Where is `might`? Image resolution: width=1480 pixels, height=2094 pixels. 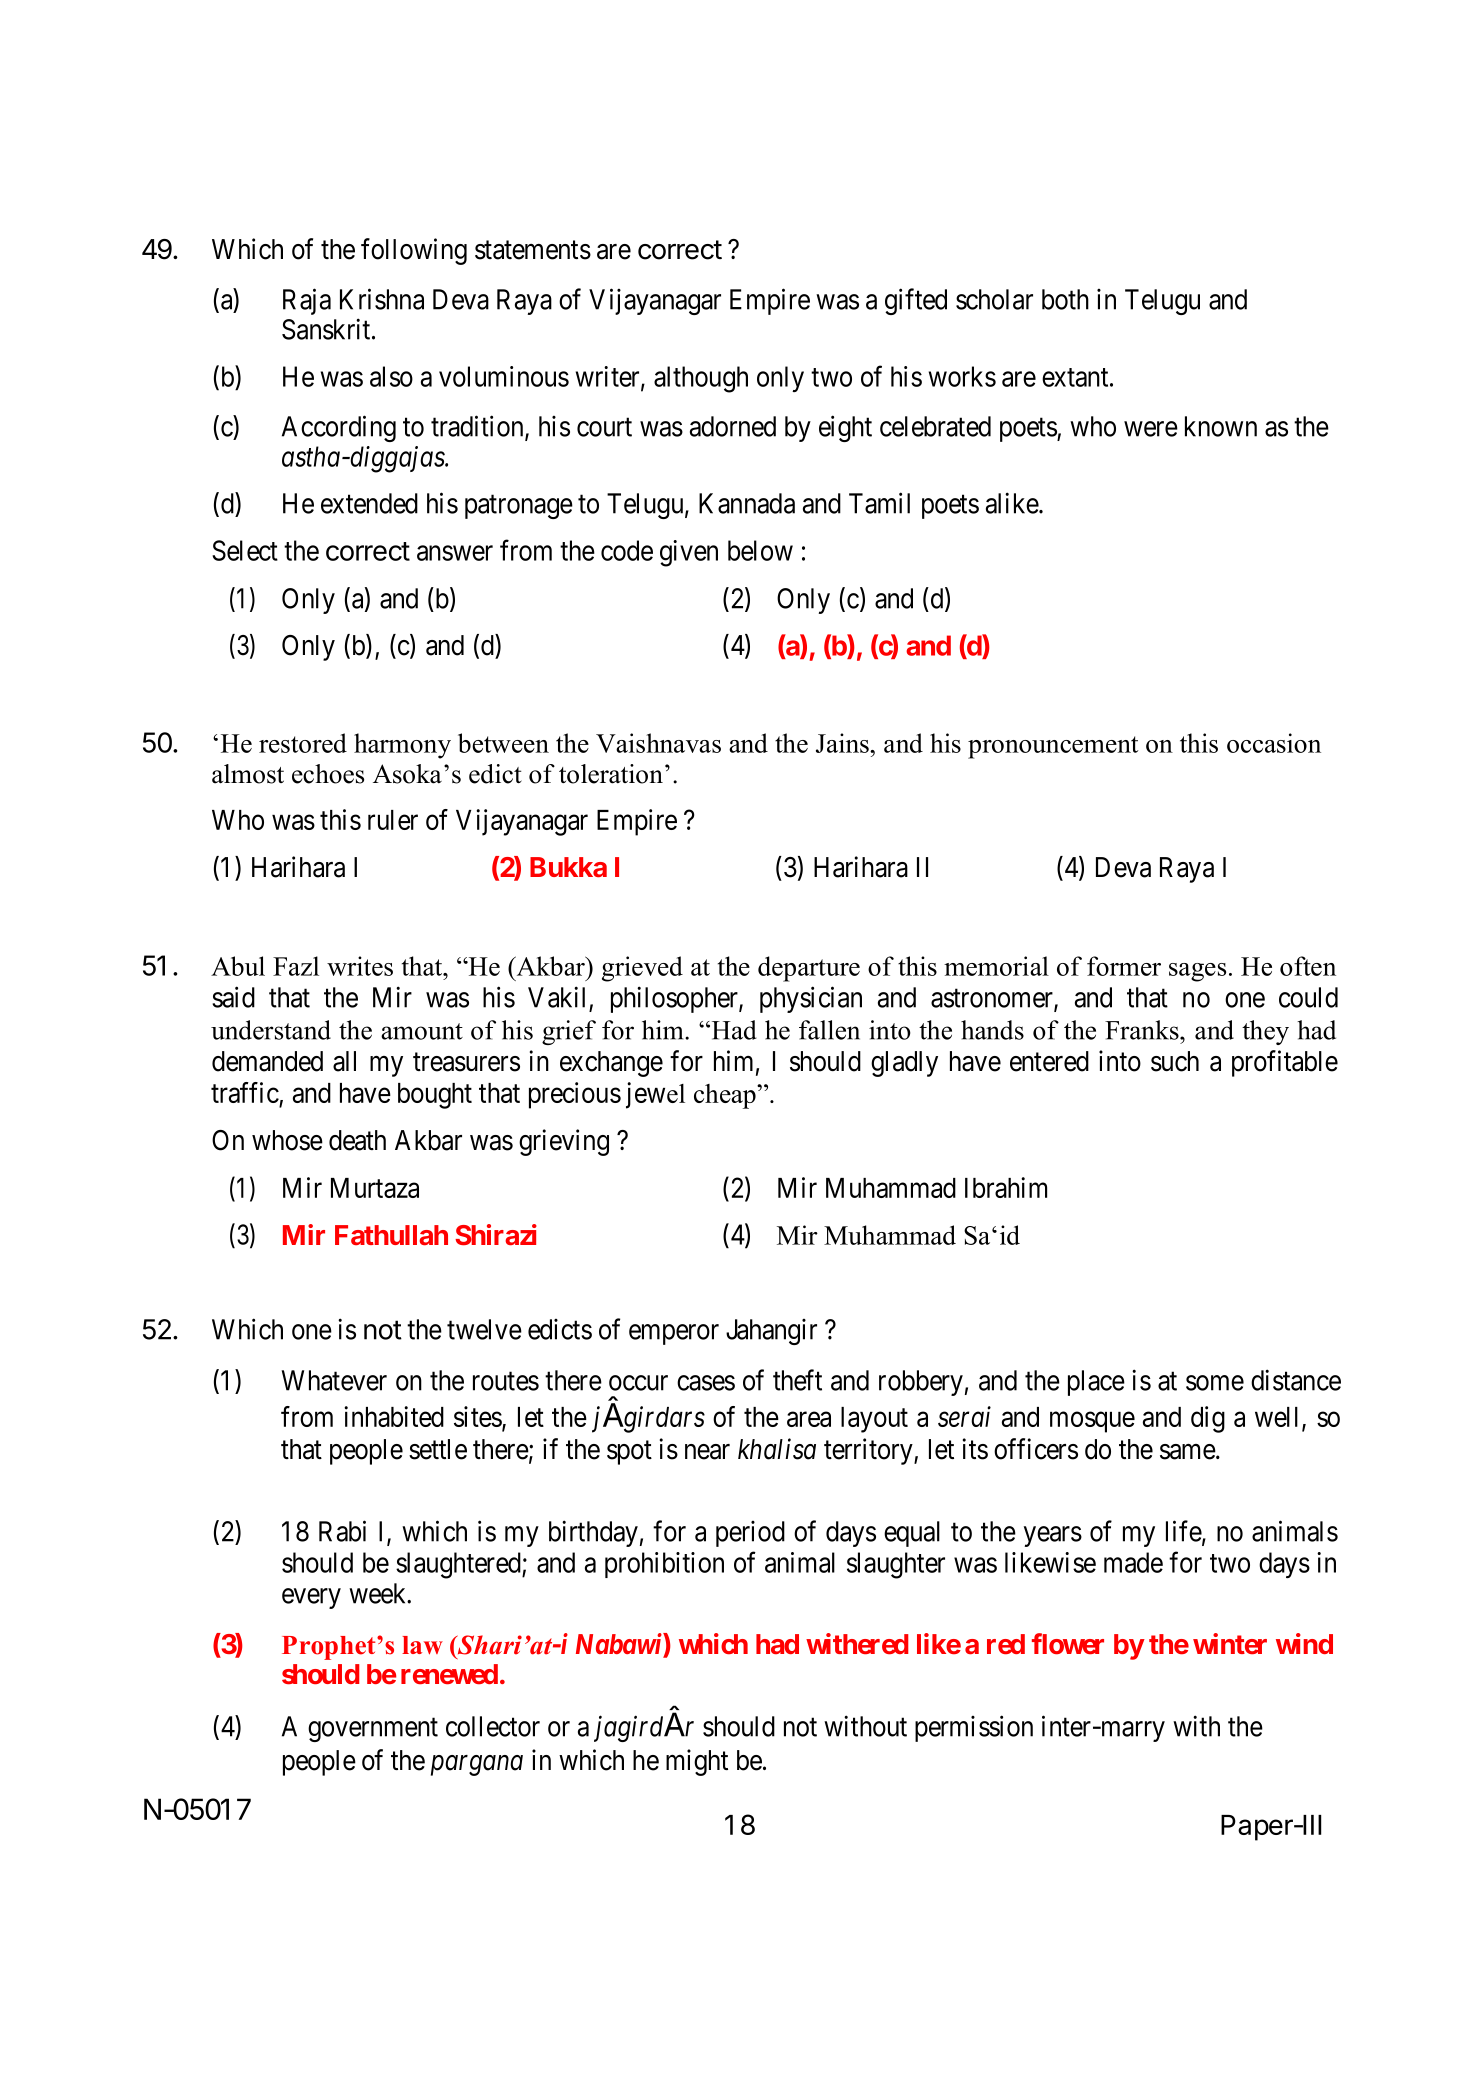 might is located at coordinates (697, 1762).
